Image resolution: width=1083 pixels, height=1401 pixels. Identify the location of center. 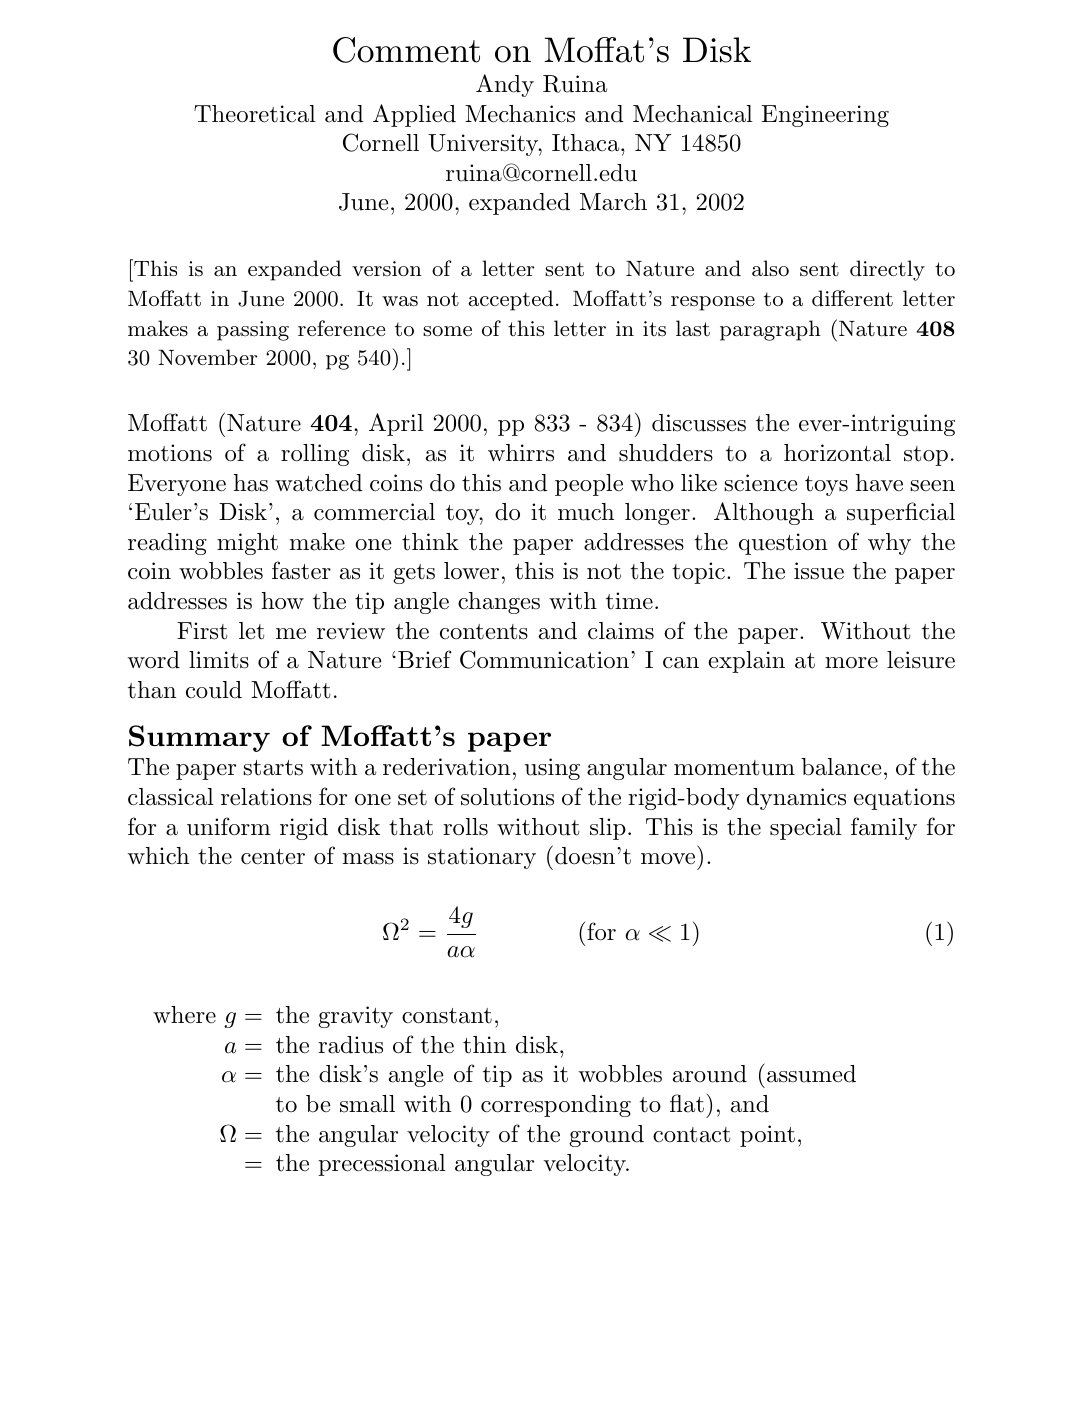
(273, 857).
